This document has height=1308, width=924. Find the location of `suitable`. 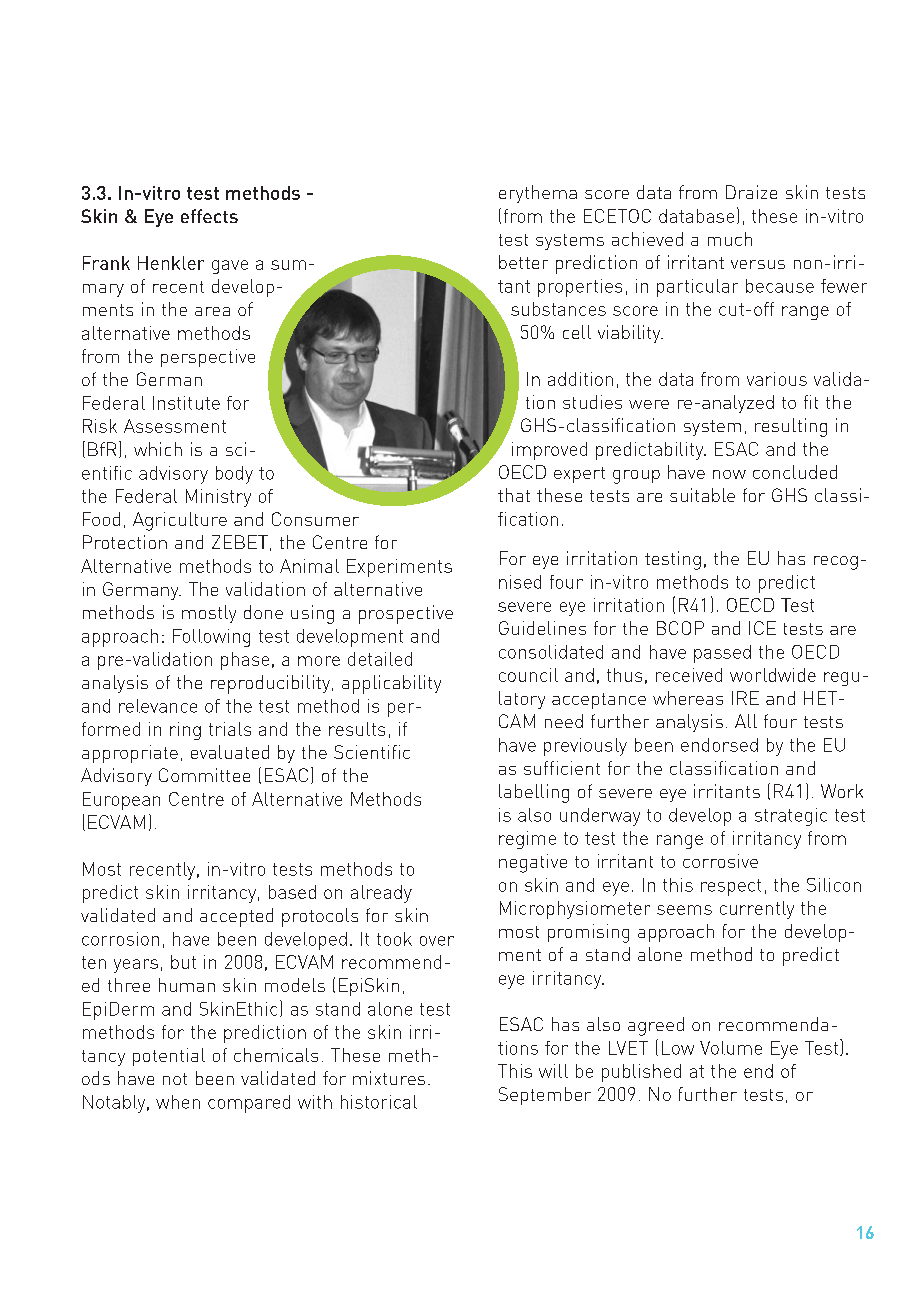

suitable is located at coordinates (702, 495).
